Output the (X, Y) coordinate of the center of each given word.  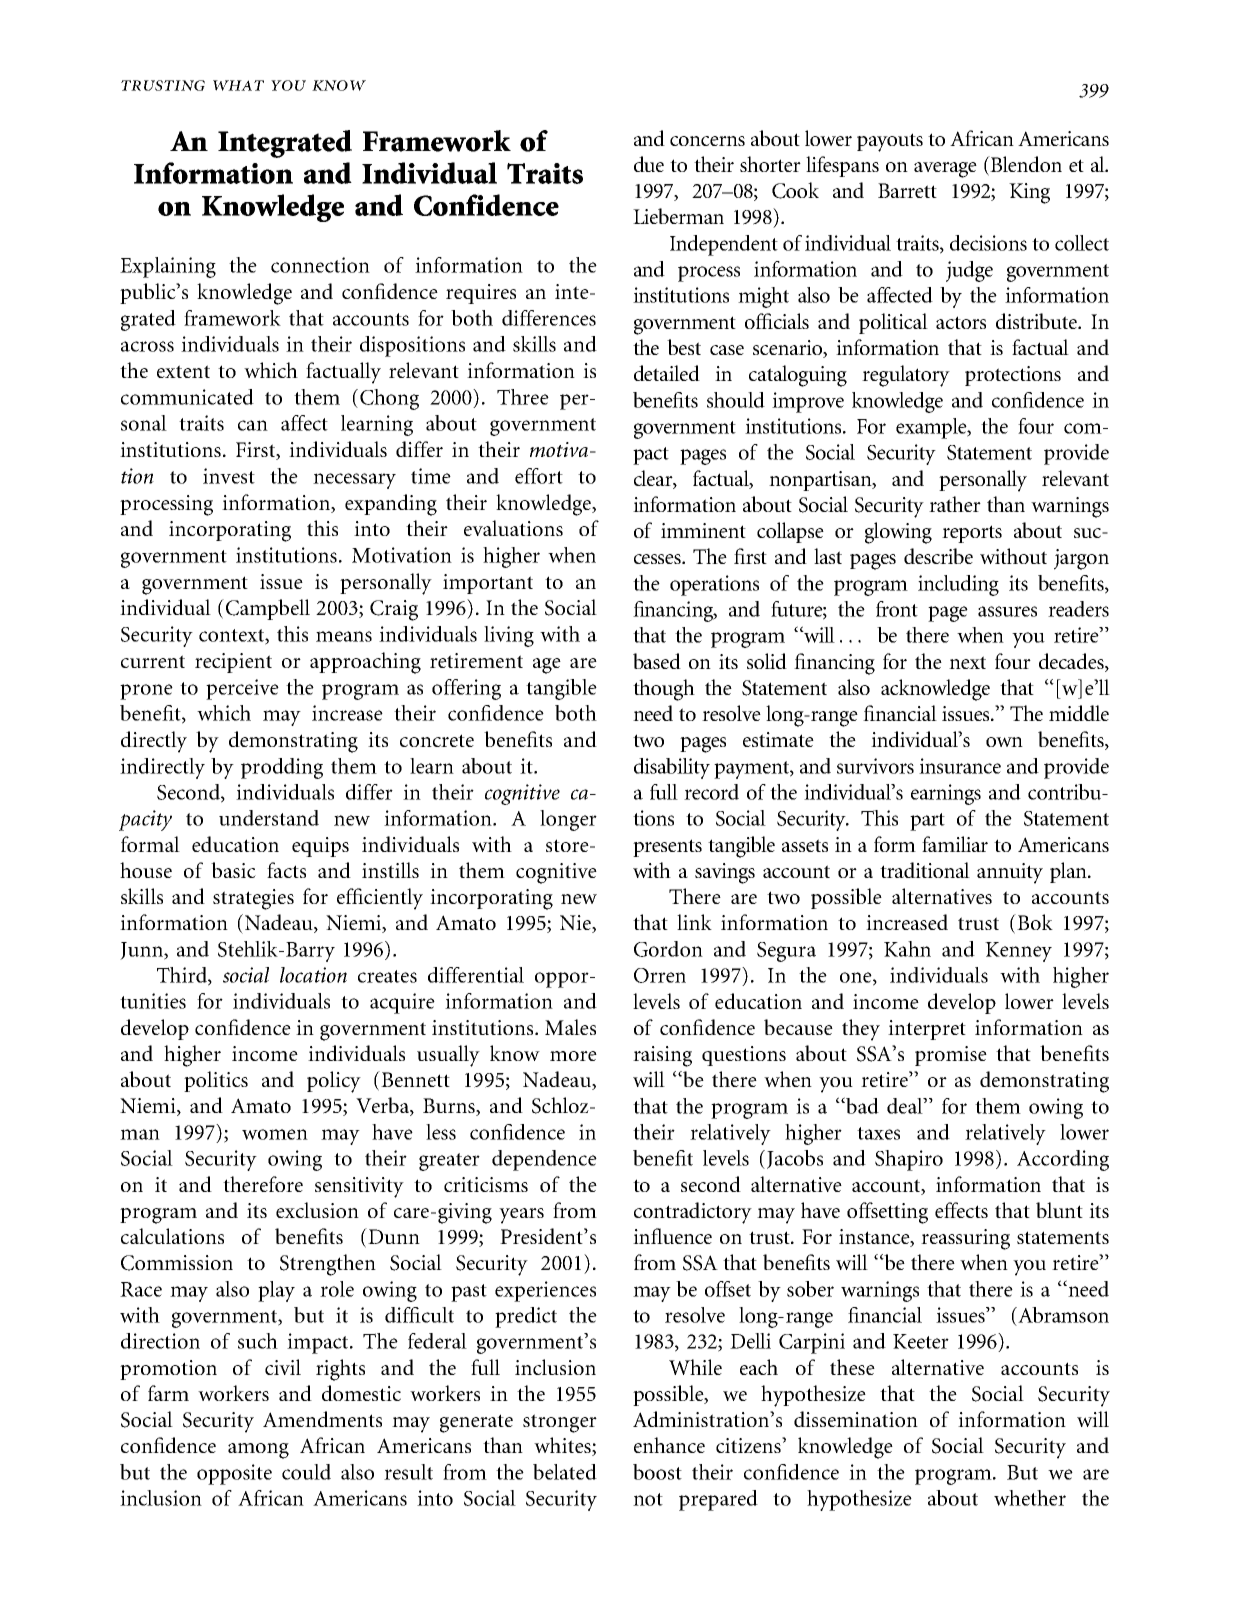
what (238, 85)
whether (1030, 1498)
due (649, 164)
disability (672, 768)
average (945, 170)
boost (657, 1472)
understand (269, 818)
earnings (946, 794)
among (258, 1451)
